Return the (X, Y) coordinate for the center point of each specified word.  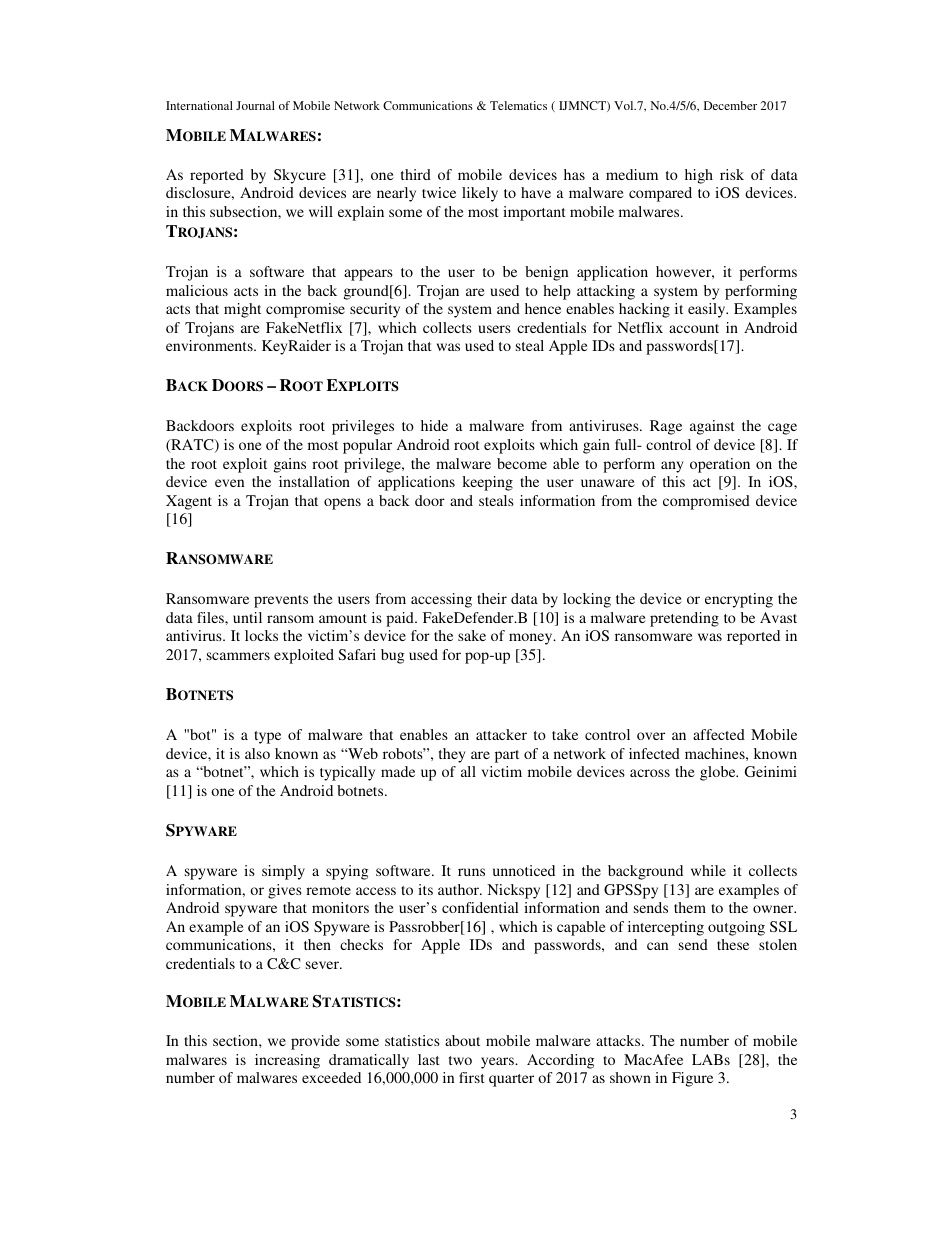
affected (719, 734)
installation (314, 481)
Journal (255, 105)
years (499, 1063)
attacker (501, 734)
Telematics (518, 105)
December (730, 105)
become (522, 463)
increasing (287, 1061)
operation (720, 465)
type (267, 737)
